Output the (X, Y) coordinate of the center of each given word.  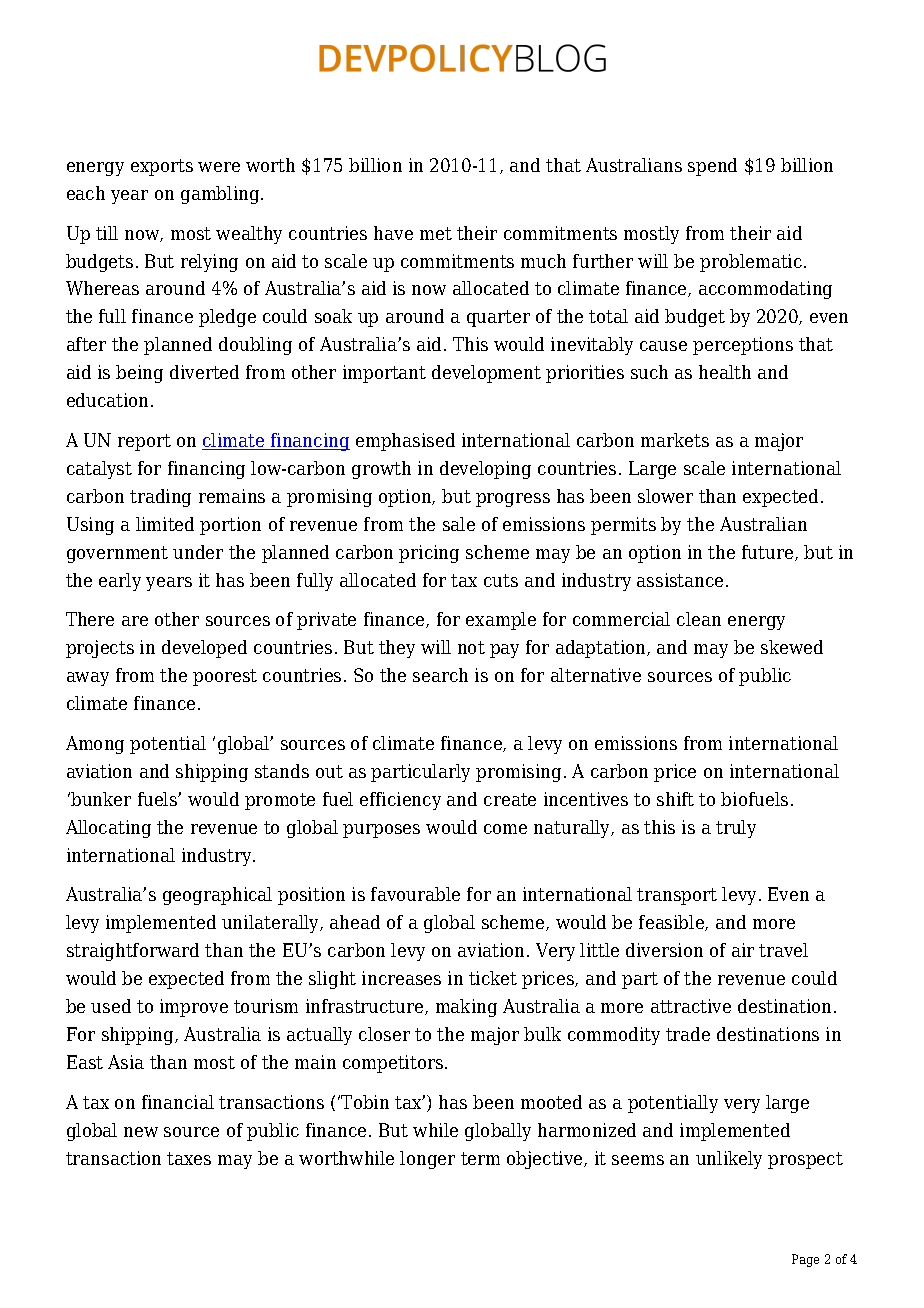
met (436, 233)
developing (485, 470)
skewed (792, 647)
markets (675, 440)
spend (712, 167)
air (743, 950)
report (144, 442)
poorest (225, 677)
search (440, 675)
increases (401, 978)
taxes (189, 1158)
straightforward (133, 952)
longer (427, 1160)
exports (162, 167)
